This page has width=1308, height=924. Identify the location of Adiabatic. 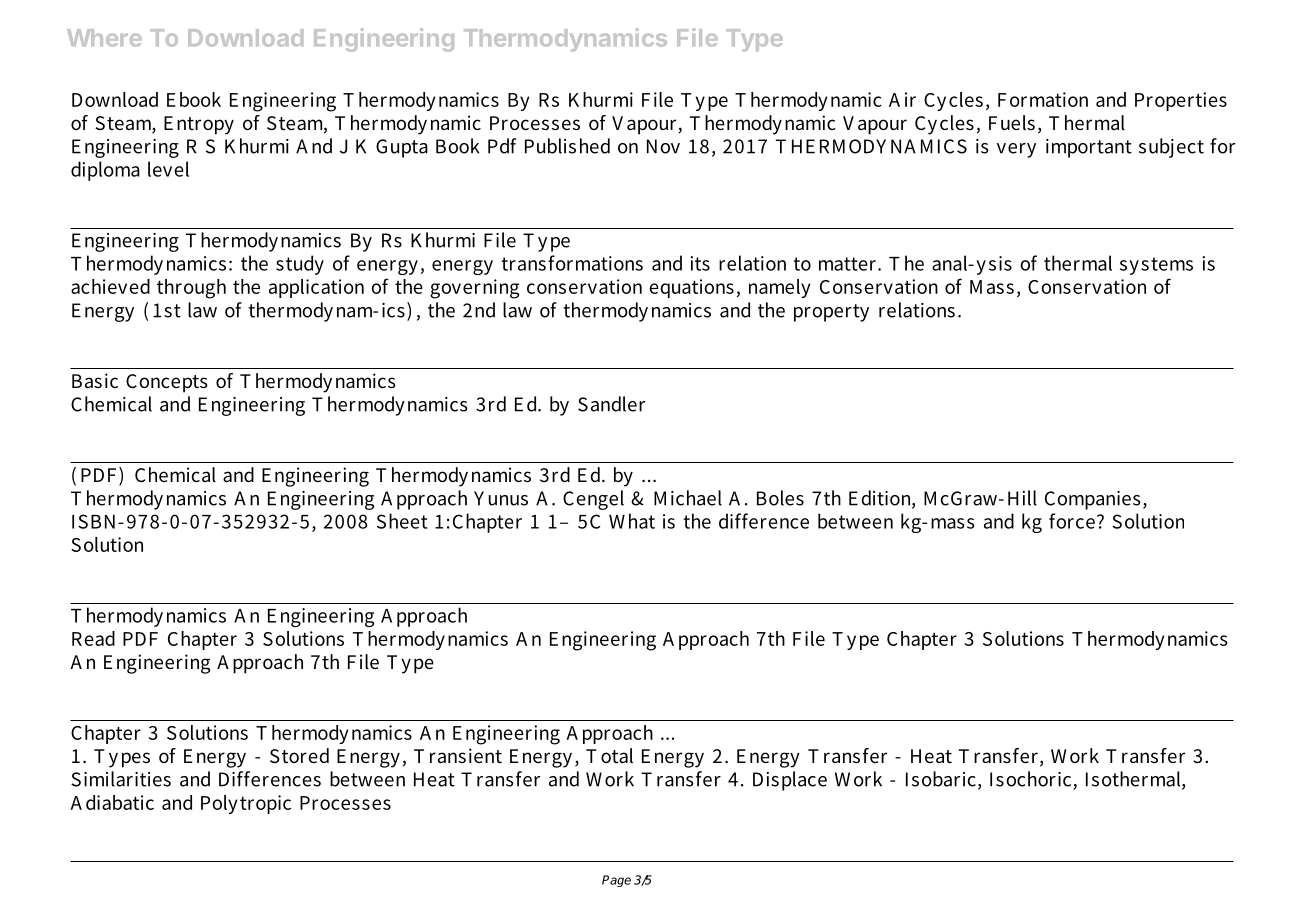
(112, 802).
